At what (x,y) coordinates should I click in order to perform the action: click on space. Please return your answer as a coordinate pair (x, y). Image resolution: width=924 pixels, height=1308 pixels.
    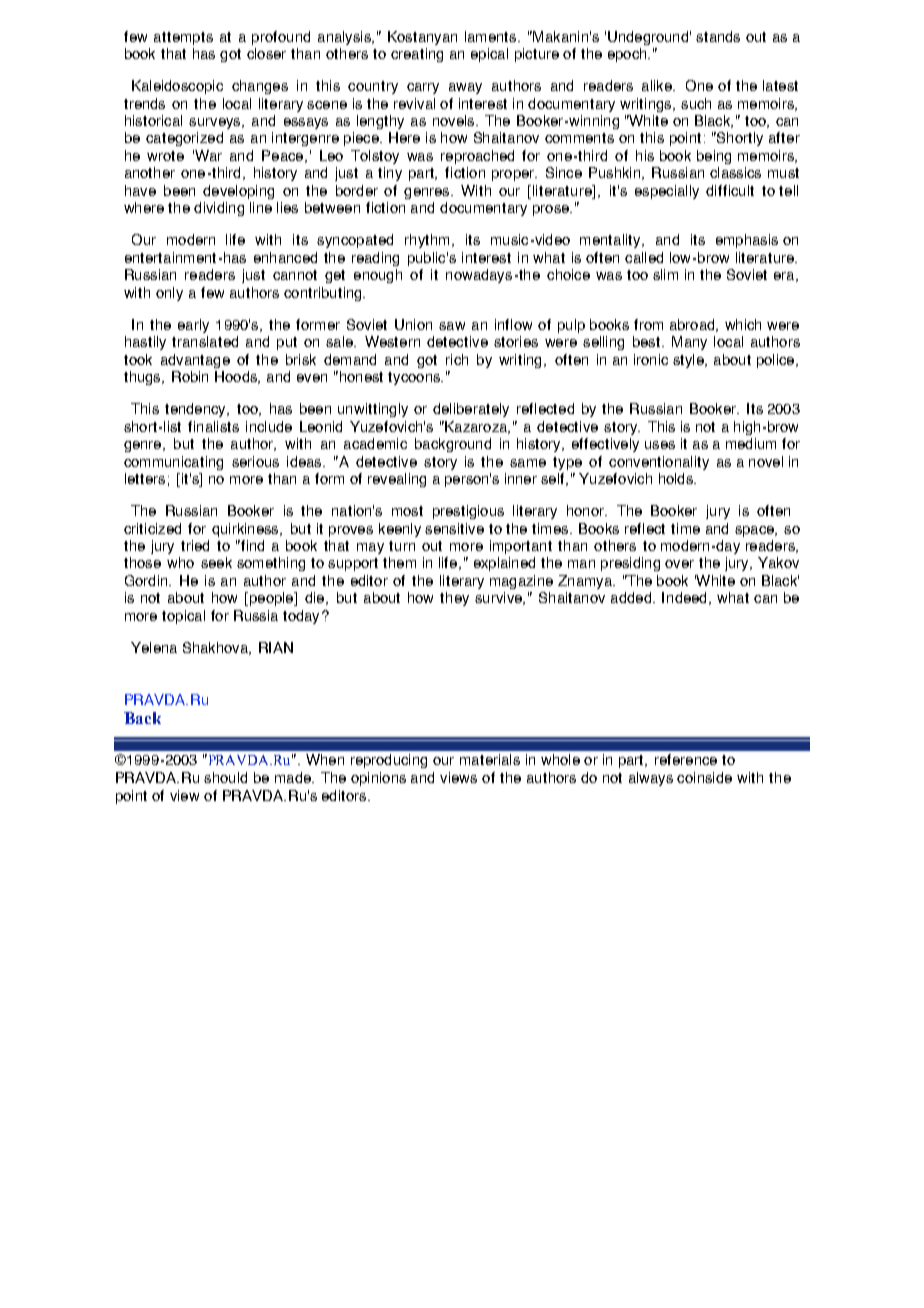
    Looking at the image, I should click on (755, 531).
